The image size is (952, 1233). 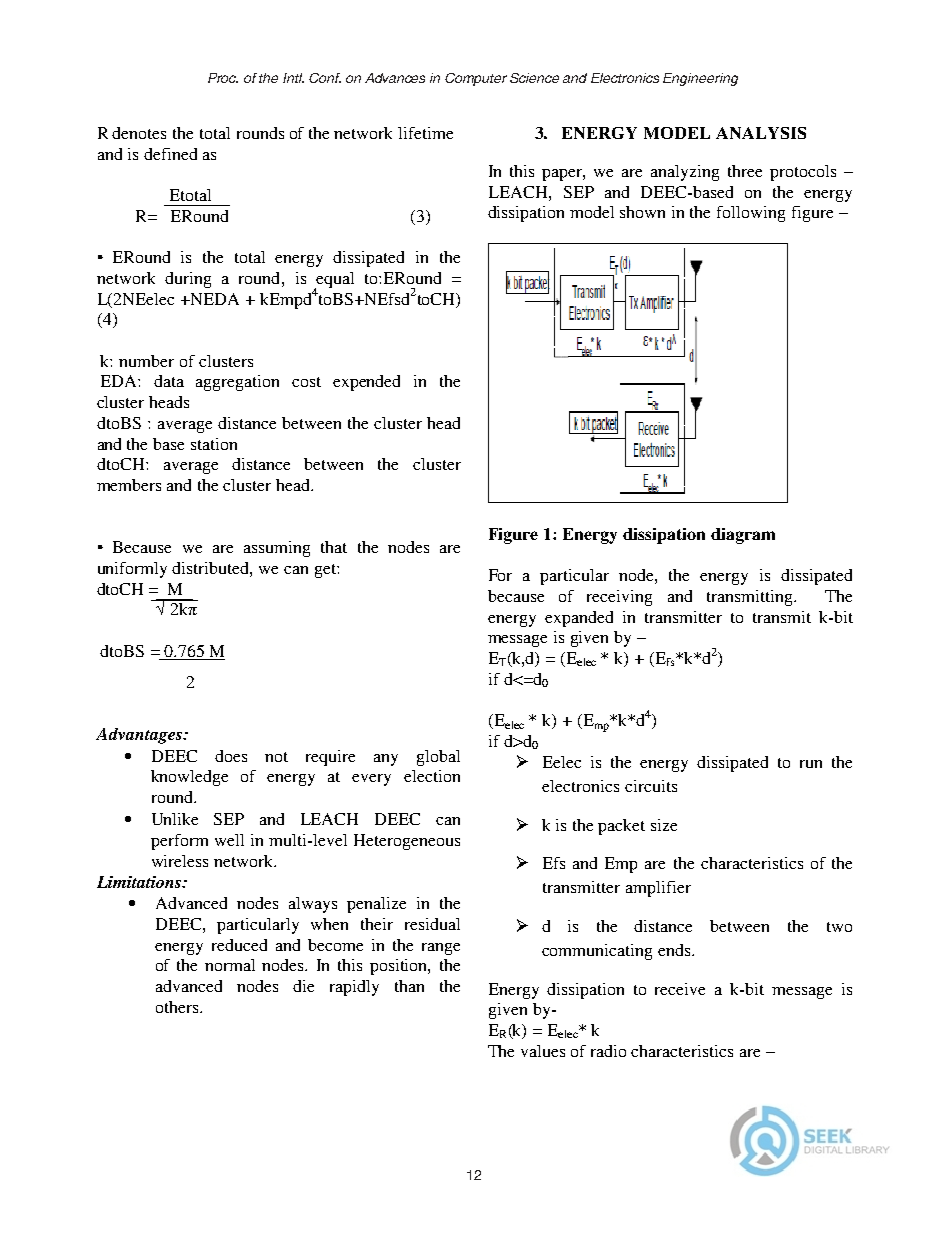 What do you see at coordinates (438, 758) in the page?
I see `global` at bounding box center [438, 758].
